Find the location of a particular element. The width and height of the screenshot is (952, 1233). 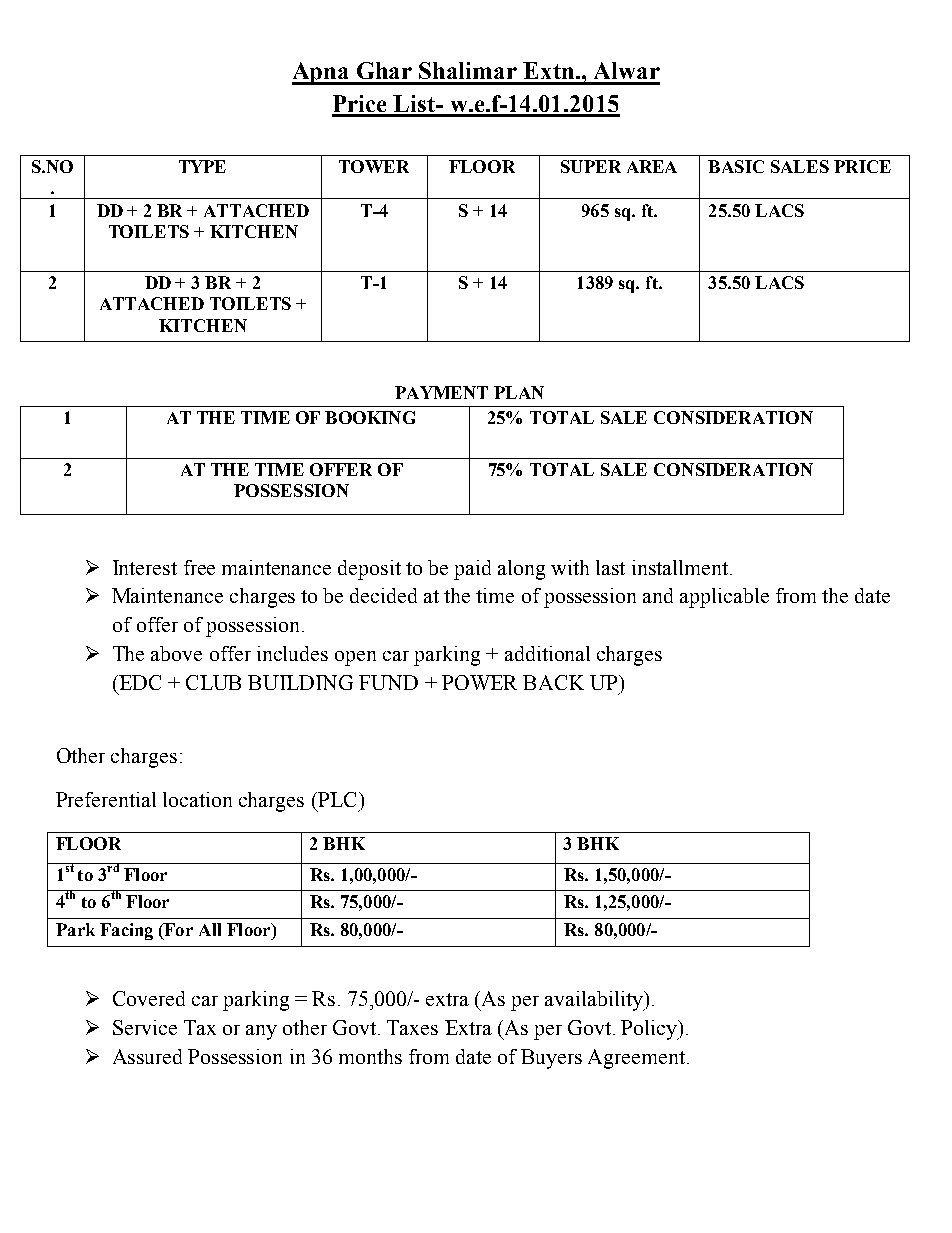

AREA is located at coordinates (652, 166).
